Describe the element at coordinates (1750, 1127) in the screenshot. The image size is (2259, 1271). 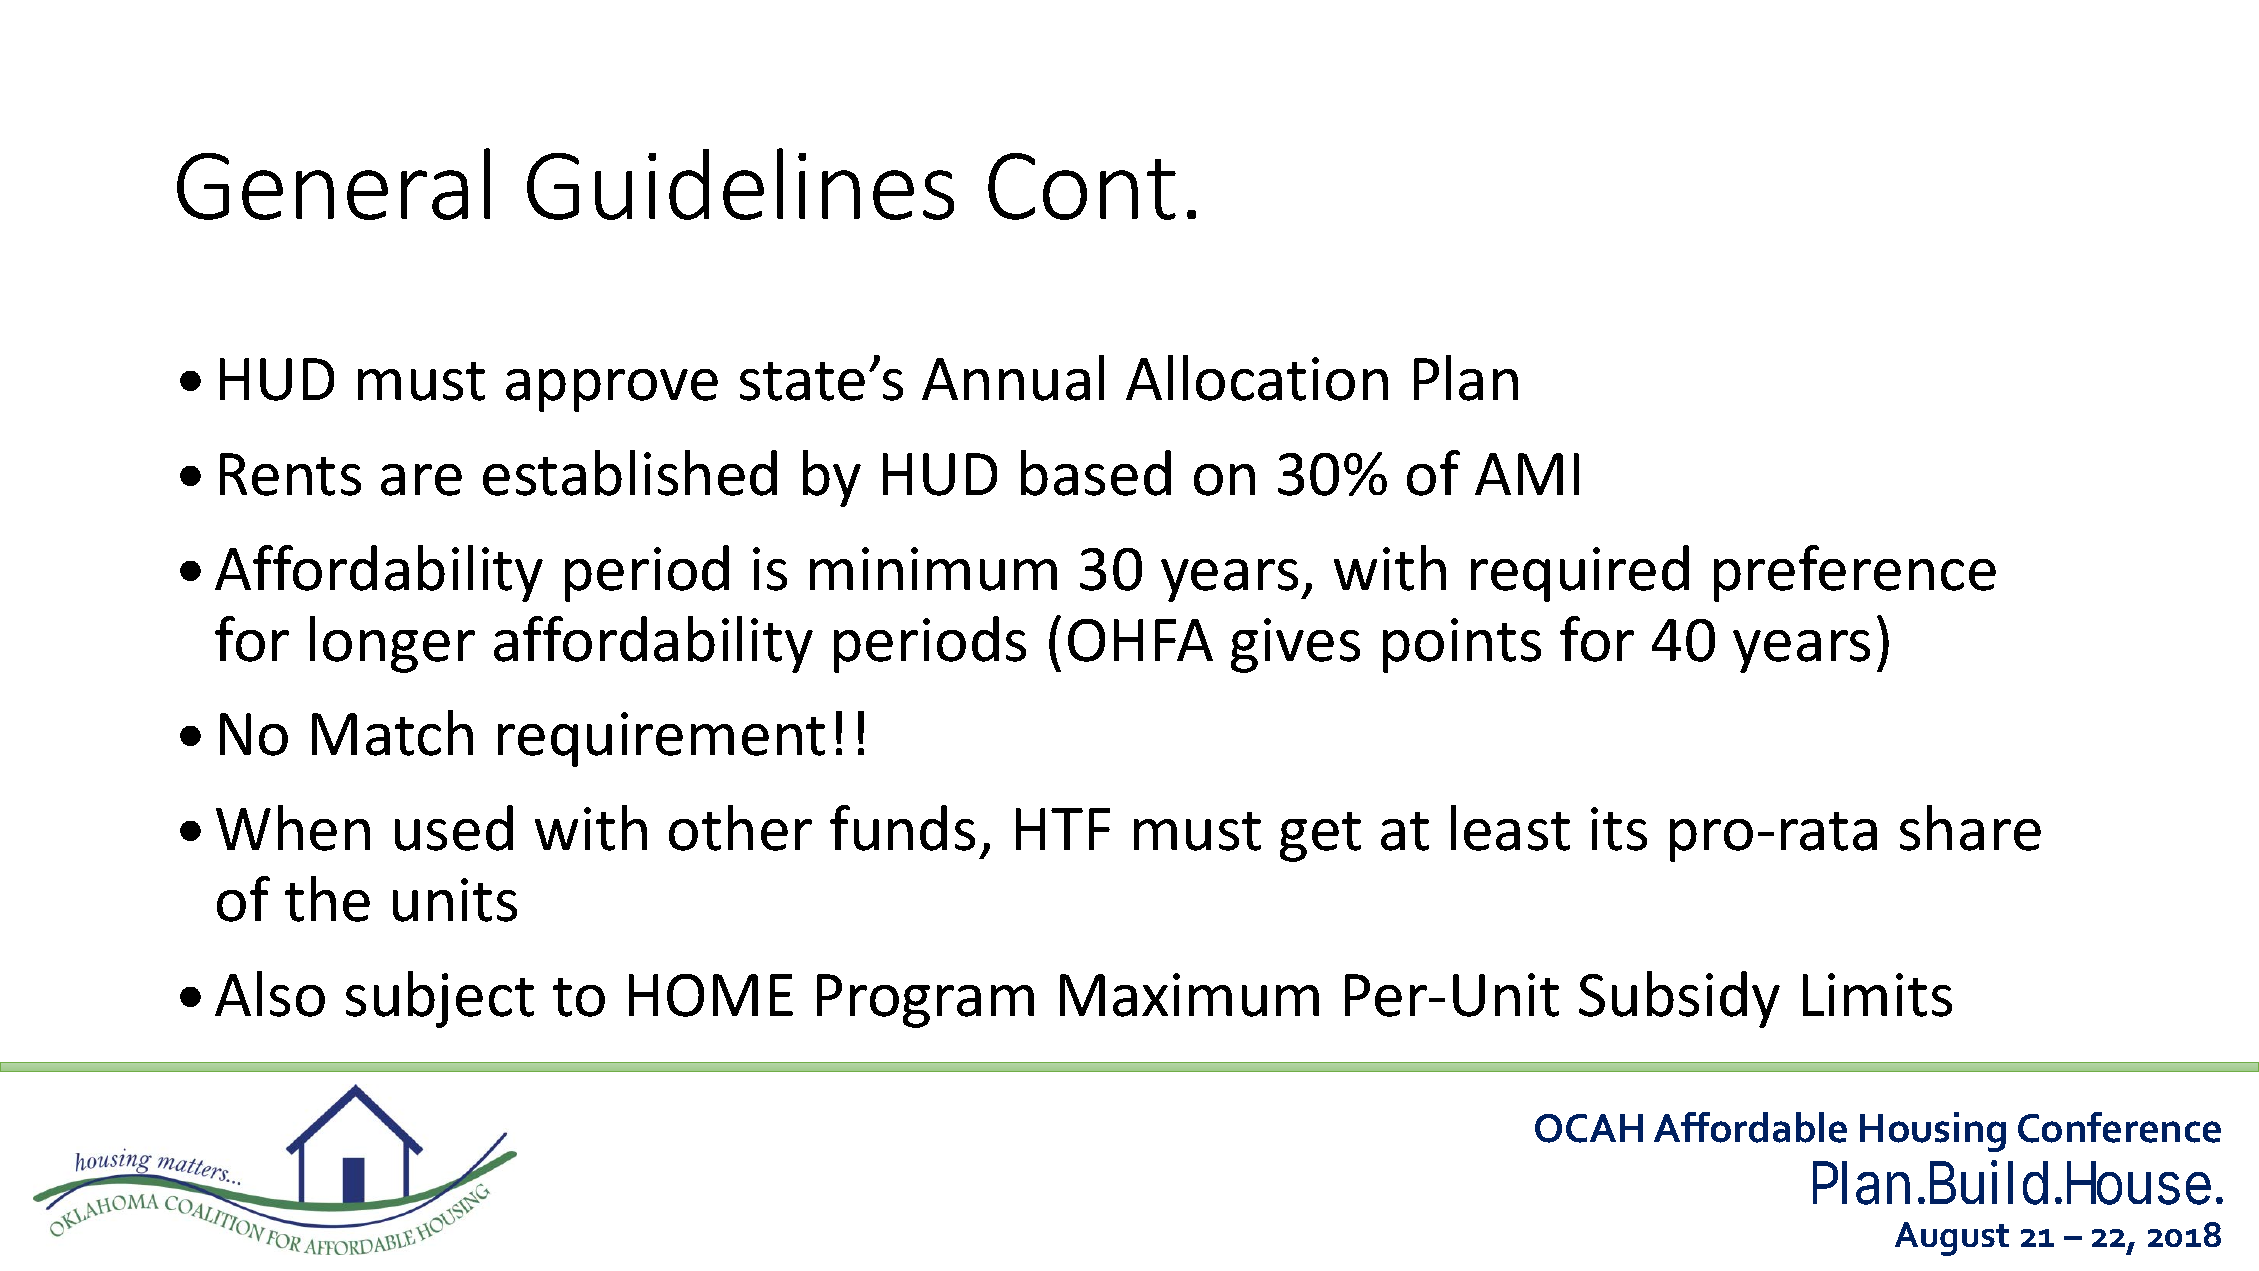
I see `Affordable` at that location.
